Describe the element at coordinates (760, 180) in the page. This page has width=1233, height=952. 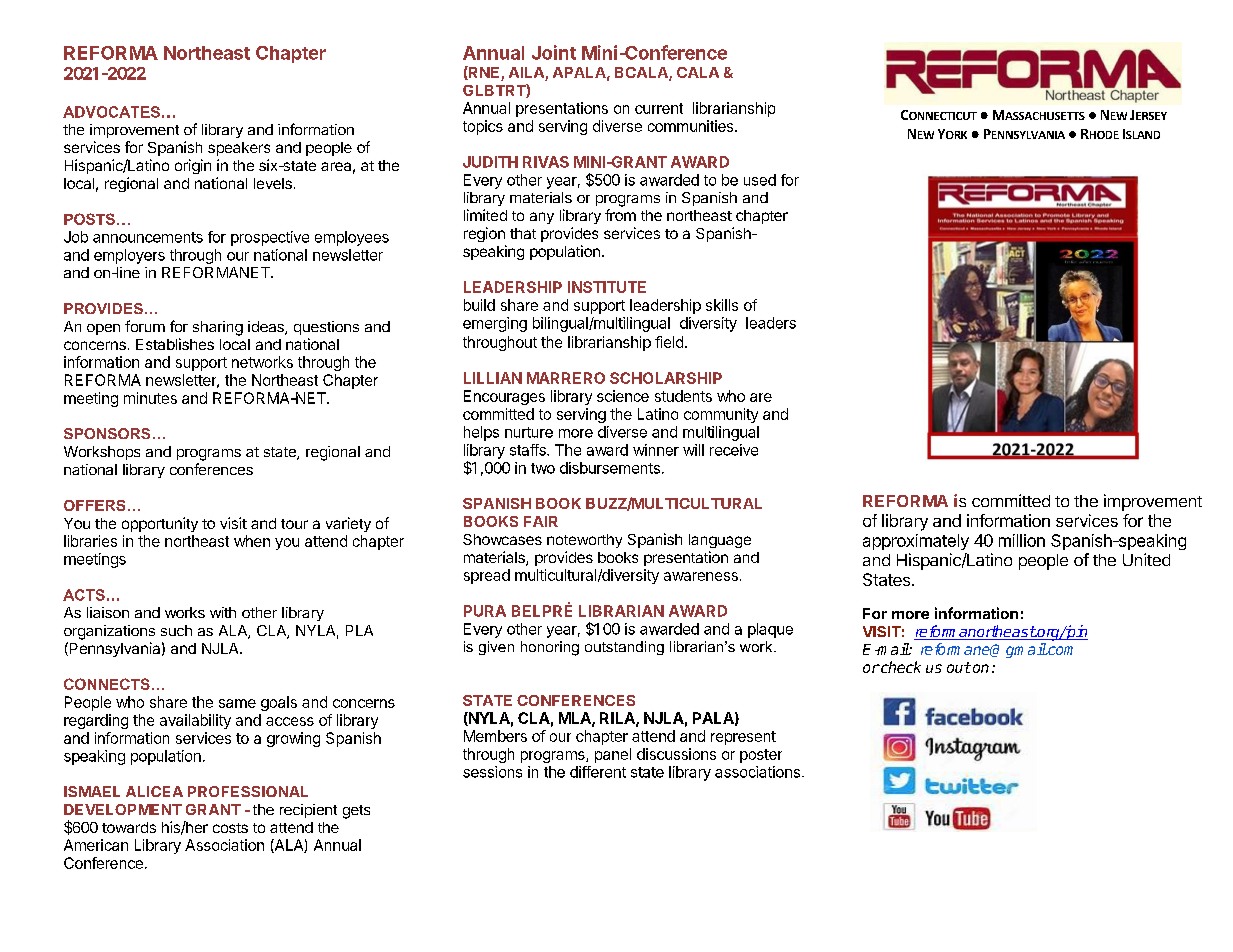
I see `used` at that location.
